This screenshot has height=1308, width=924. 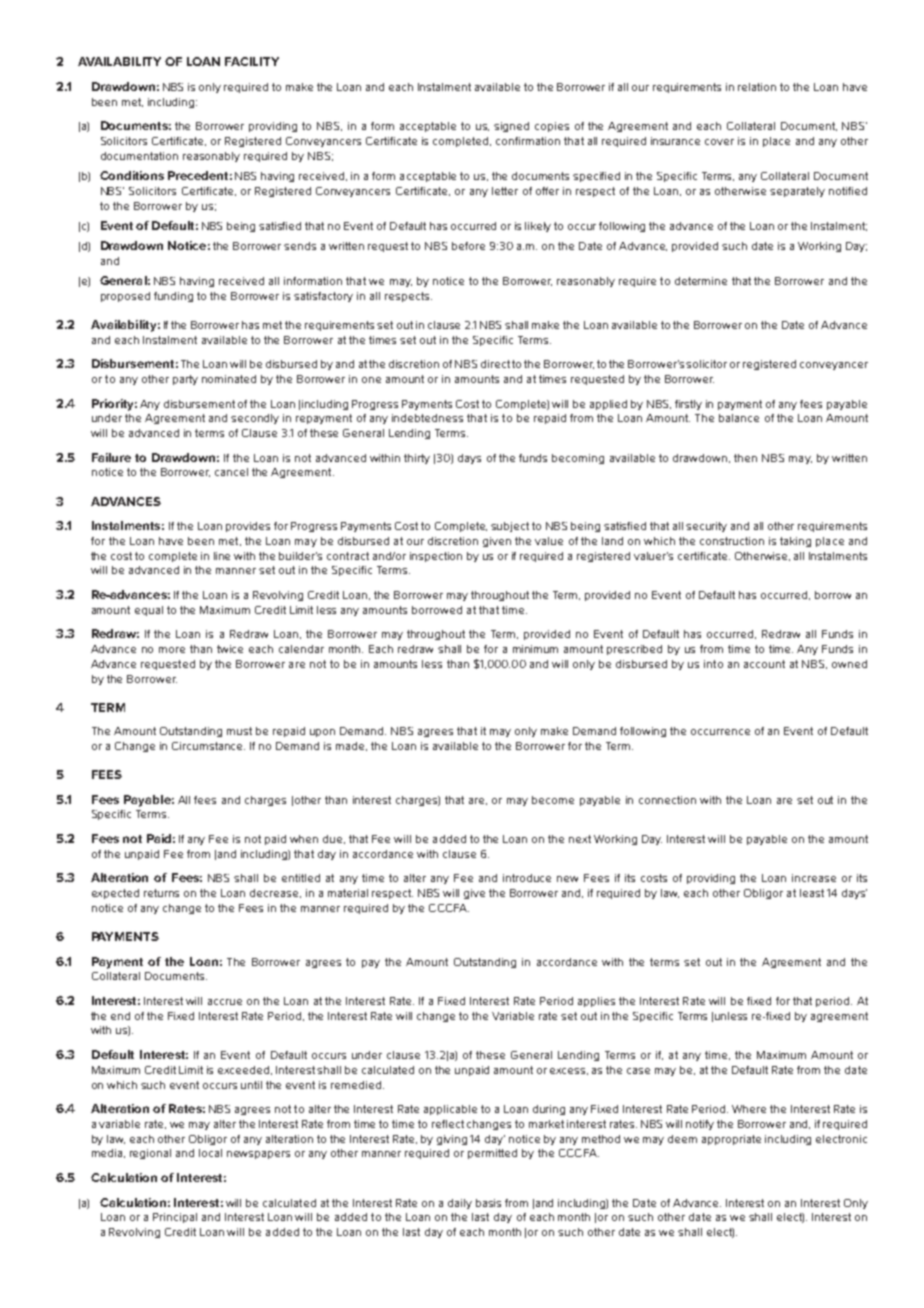 I want to click on account, so click(x=764, y=664).
